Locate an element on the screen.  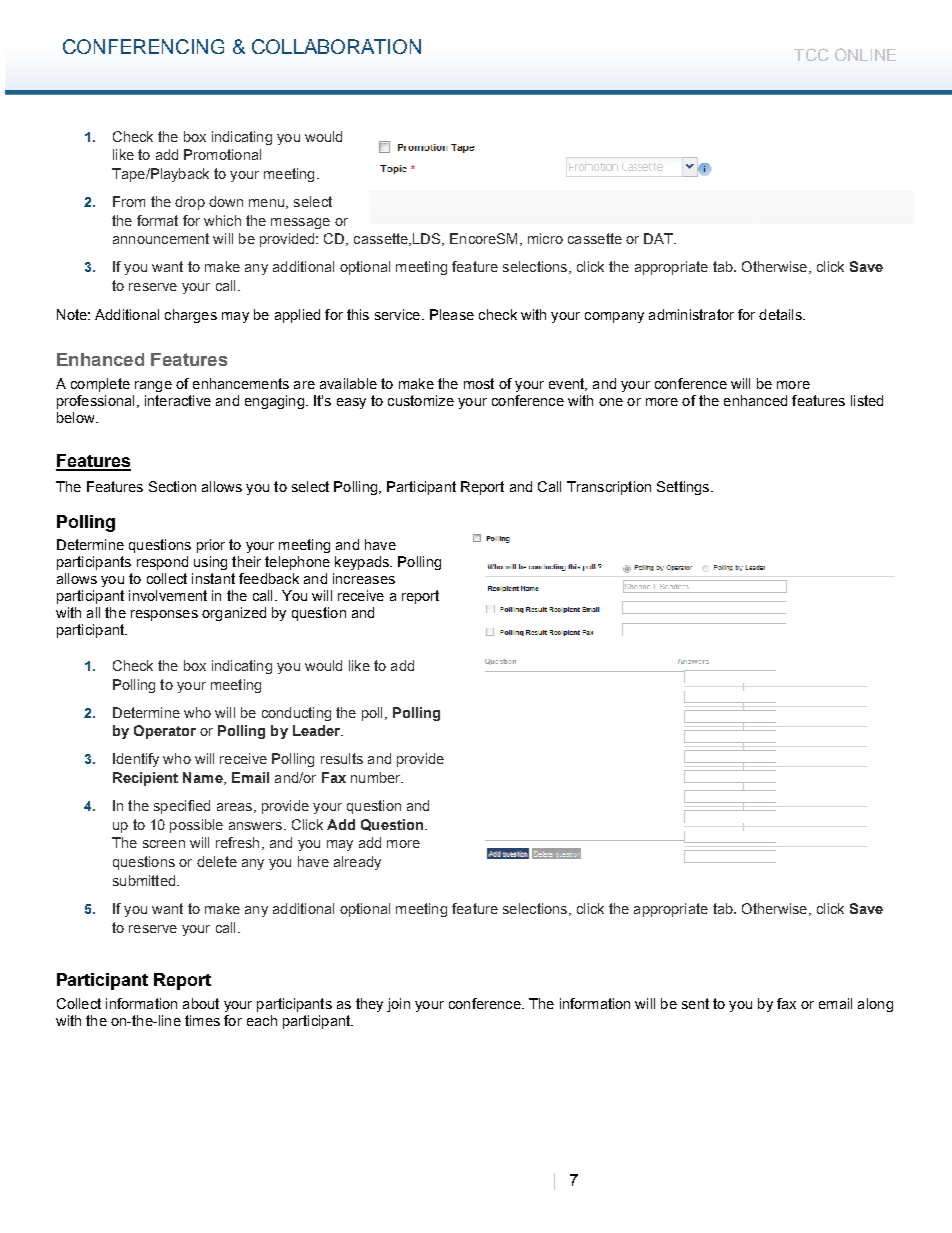
Operator is located at coordinates (165, 732).
